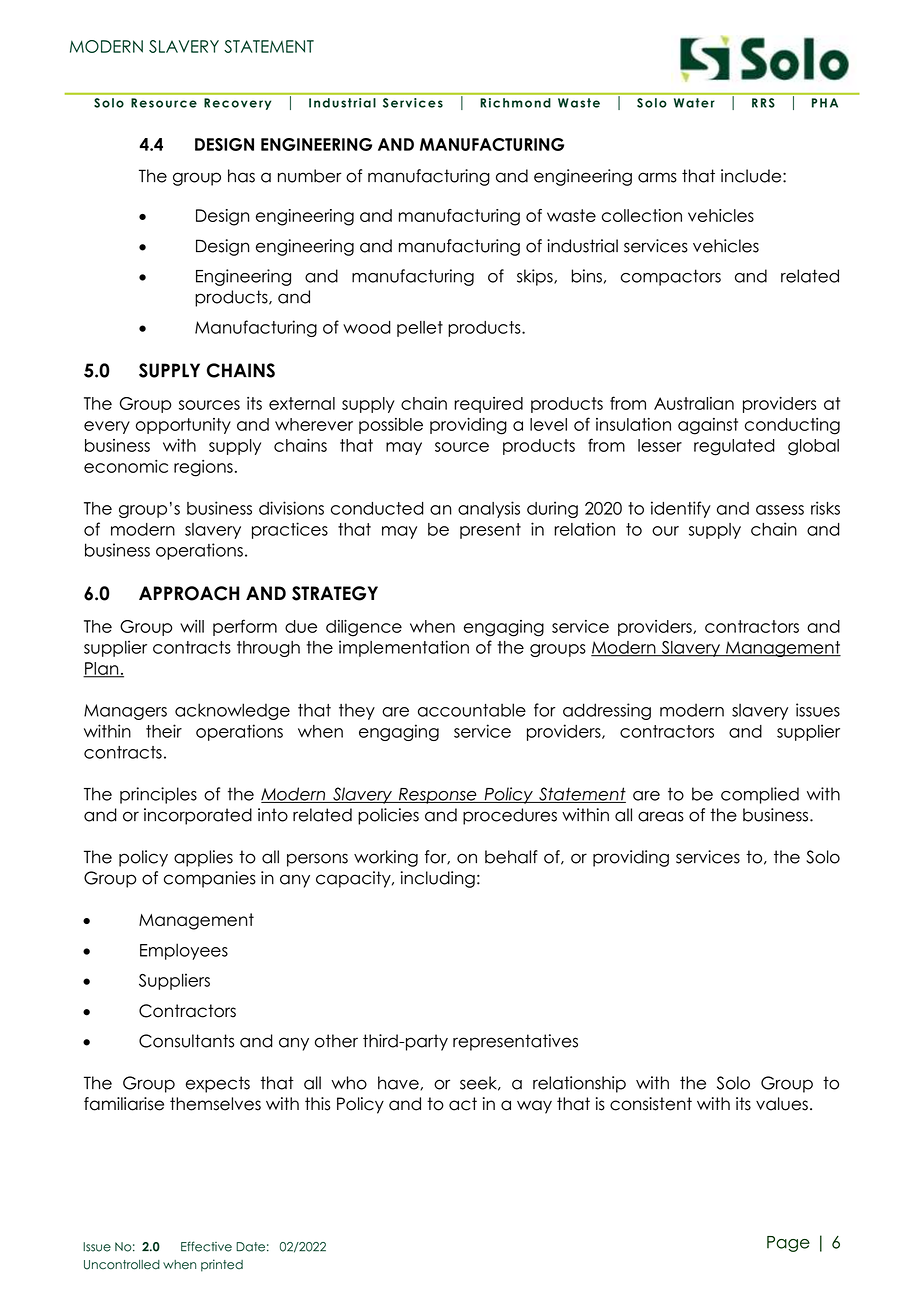 The height and width of the screenshot is (1308, 924). What do you see at coordinates (438, 879) in the screenshot?
I see `including` at bounding box center [438, 879].
